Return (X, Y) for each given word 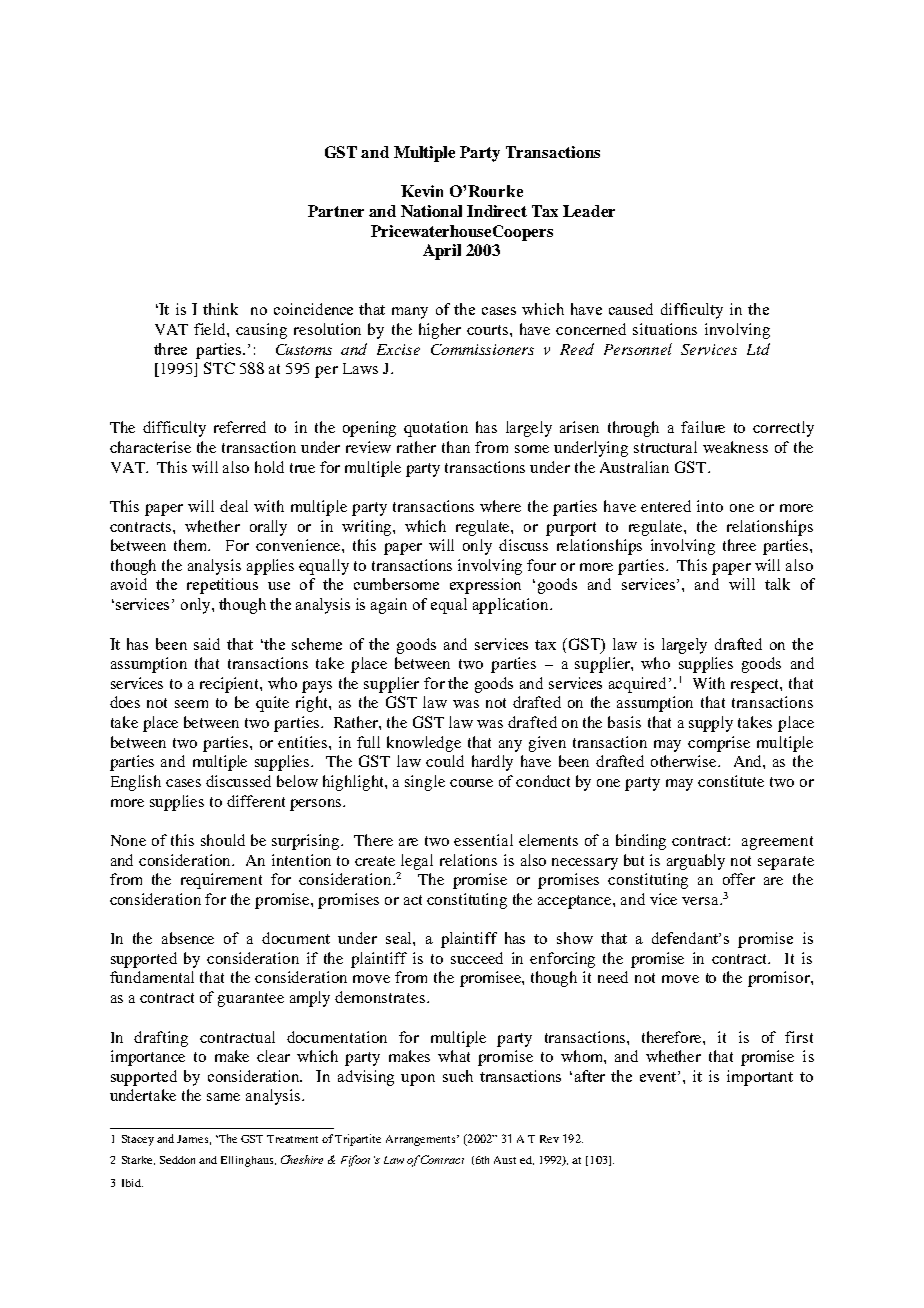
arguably (696, 862)
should (223, 840)
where (500, 506)
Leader (589, 211)
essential (483, 840)
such (458, 1076)
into (710, 506)
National (431, 211)
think (220, 309)
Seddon (177, 1160)
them (192, 545)
